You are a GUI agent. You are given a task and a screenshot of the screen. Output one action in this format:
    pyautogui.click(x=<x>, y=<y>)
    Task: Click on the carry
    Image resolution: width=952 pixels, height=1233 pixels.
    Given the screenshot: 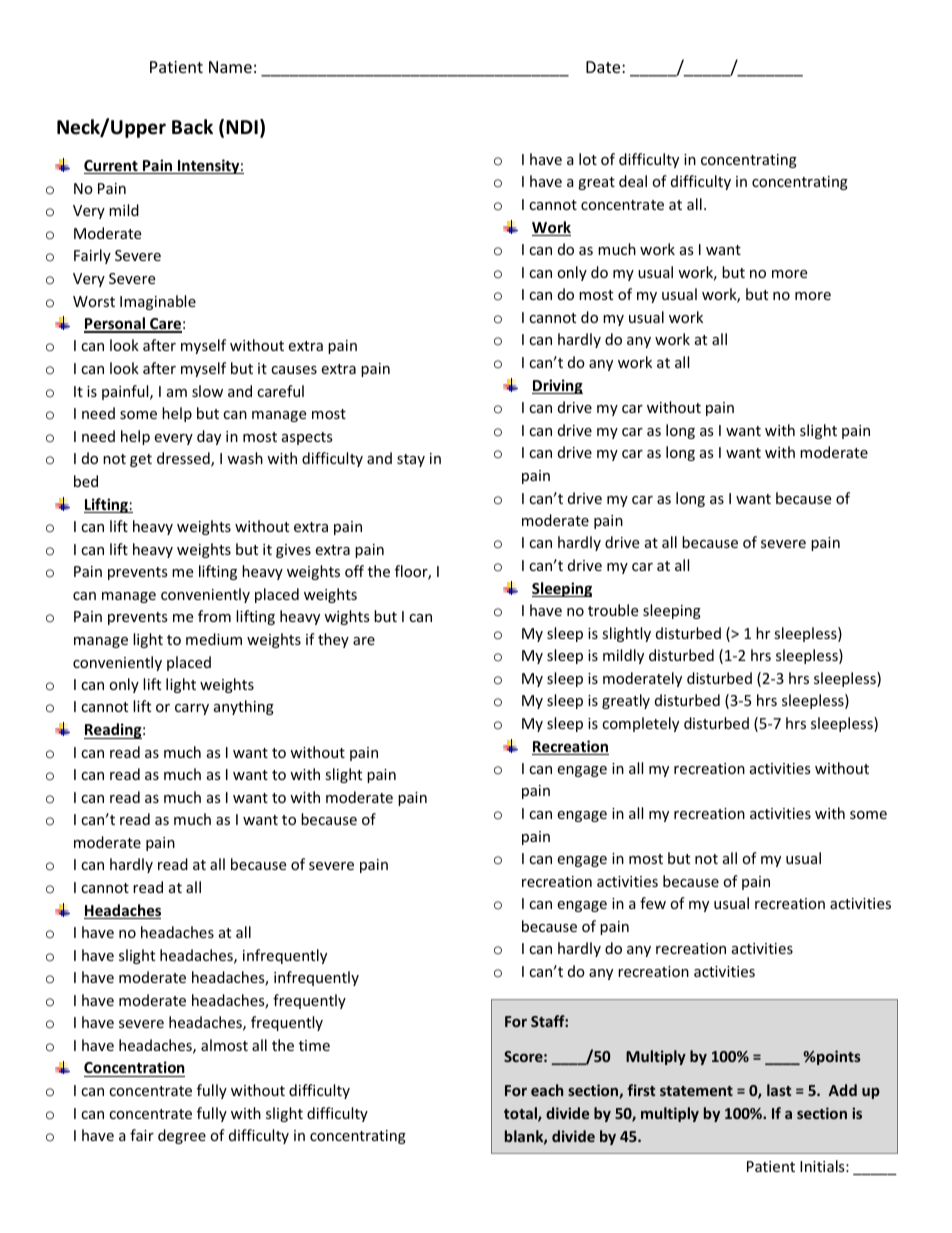 What is the action you would take?
    pyautogui.click(x=192, y=709)
